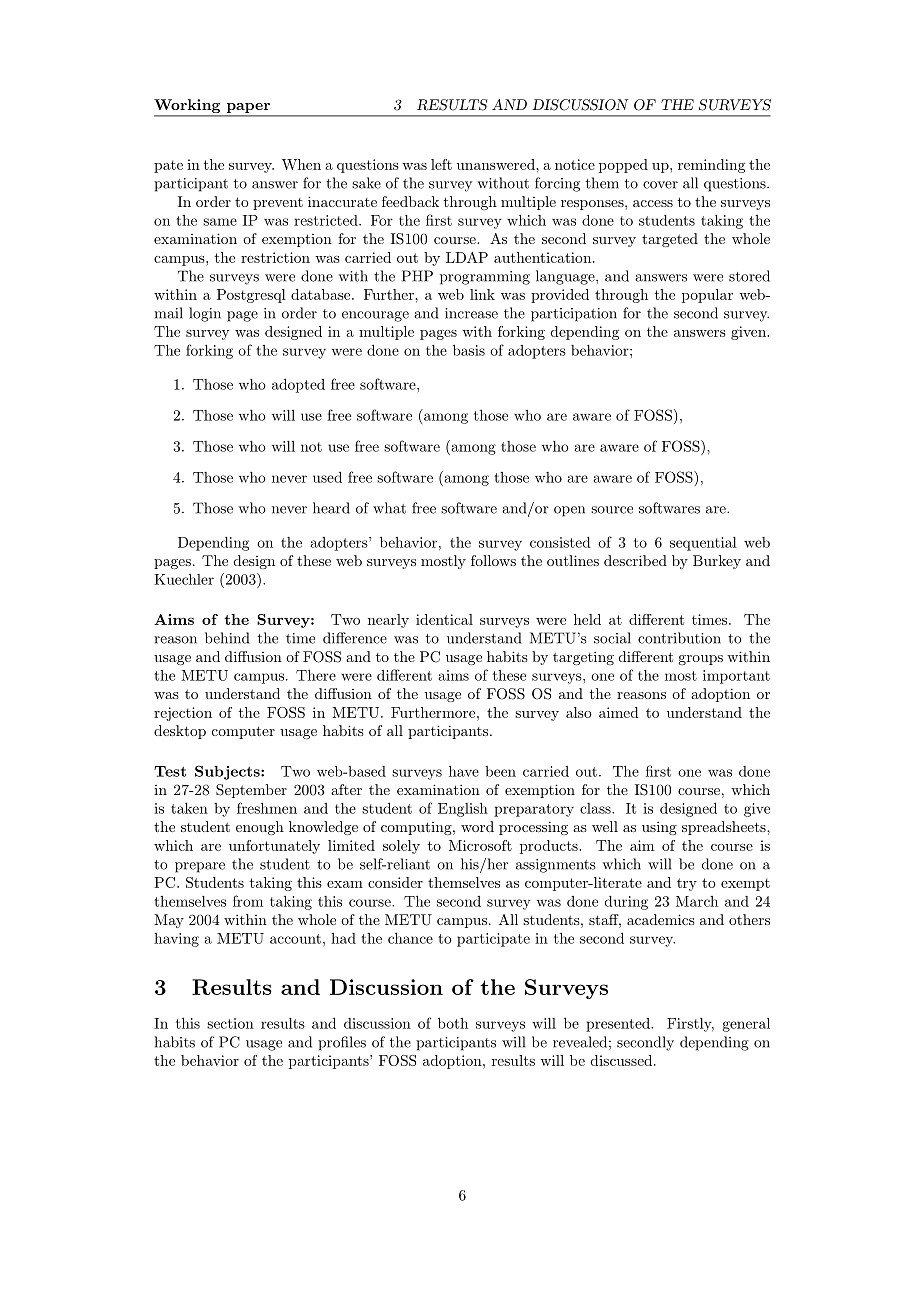 This image has height=1308, width=924. What do you see at coordinates (251, 791) in the image?
I see `September` at bounding box center [251, 791].
